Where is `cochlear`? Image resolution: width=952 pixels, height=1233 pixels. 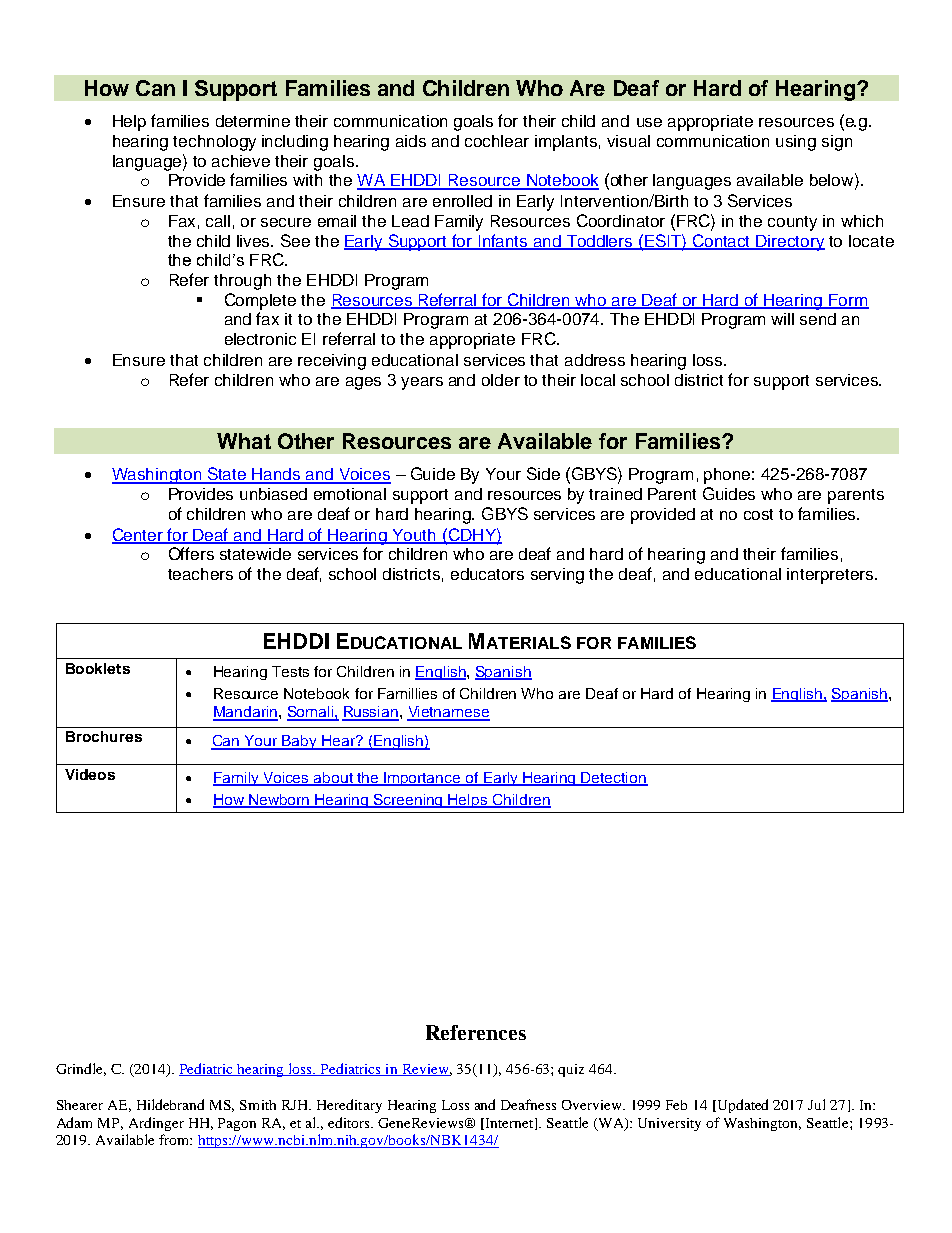
cochlear is located at coordinates (497, 141).
